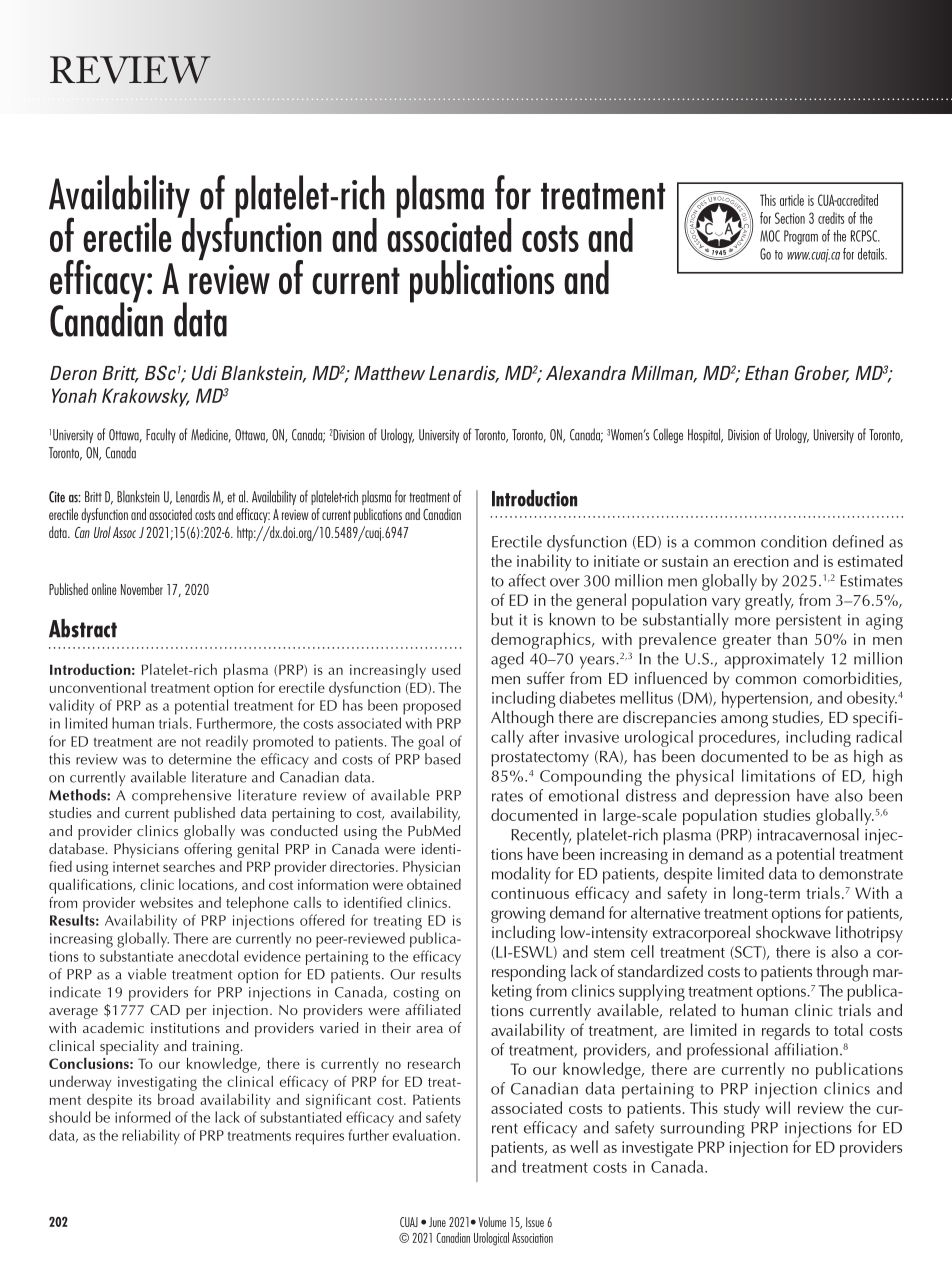 The width and height of the screenshot is (952, 1275). What do you see at coordinates (389, 373) in the screenshot?
I see `Matthew` at bounding box center [389, 373].
